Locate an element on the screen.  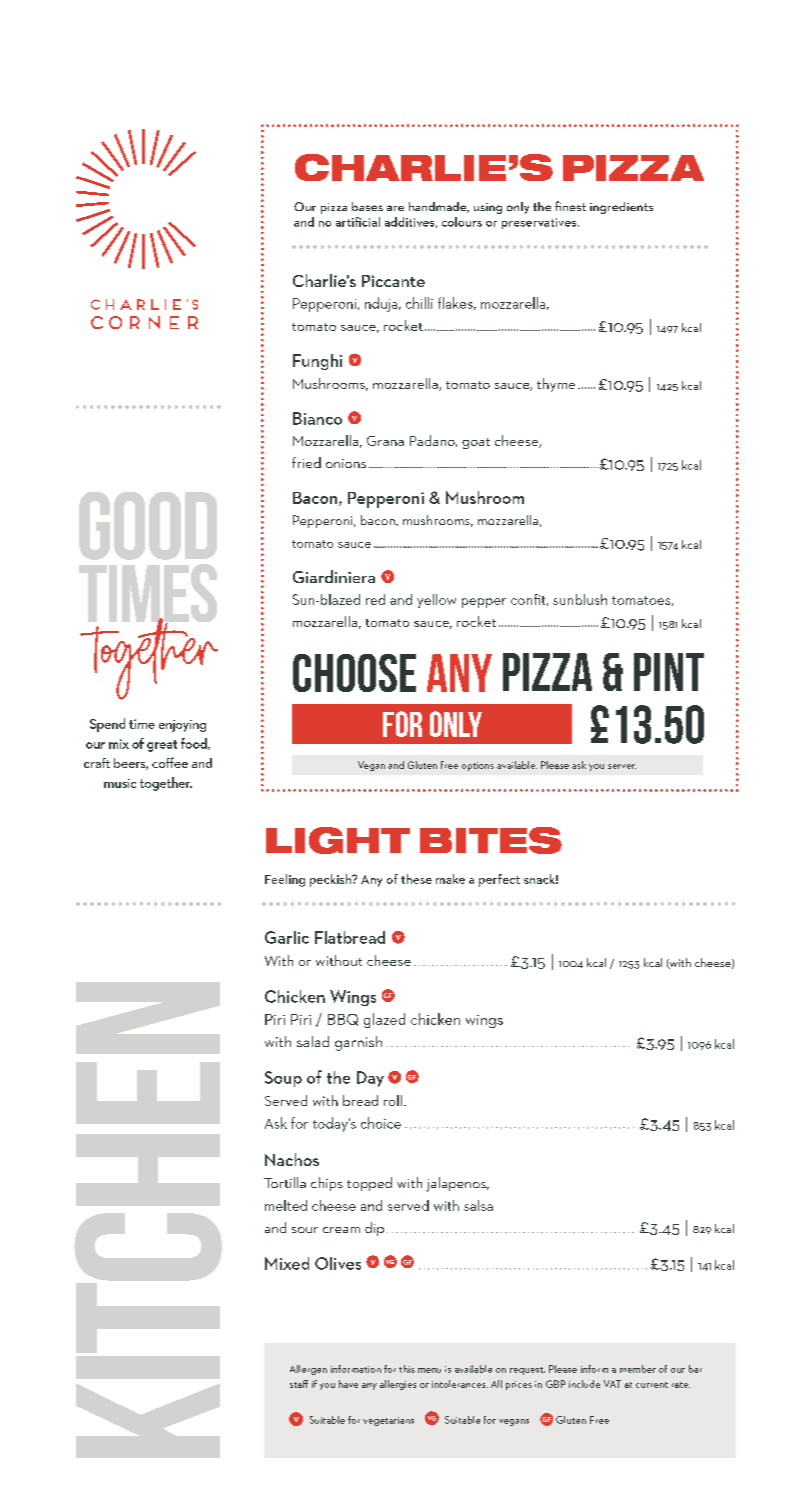
staff is located at coordinates (299, 1384).
